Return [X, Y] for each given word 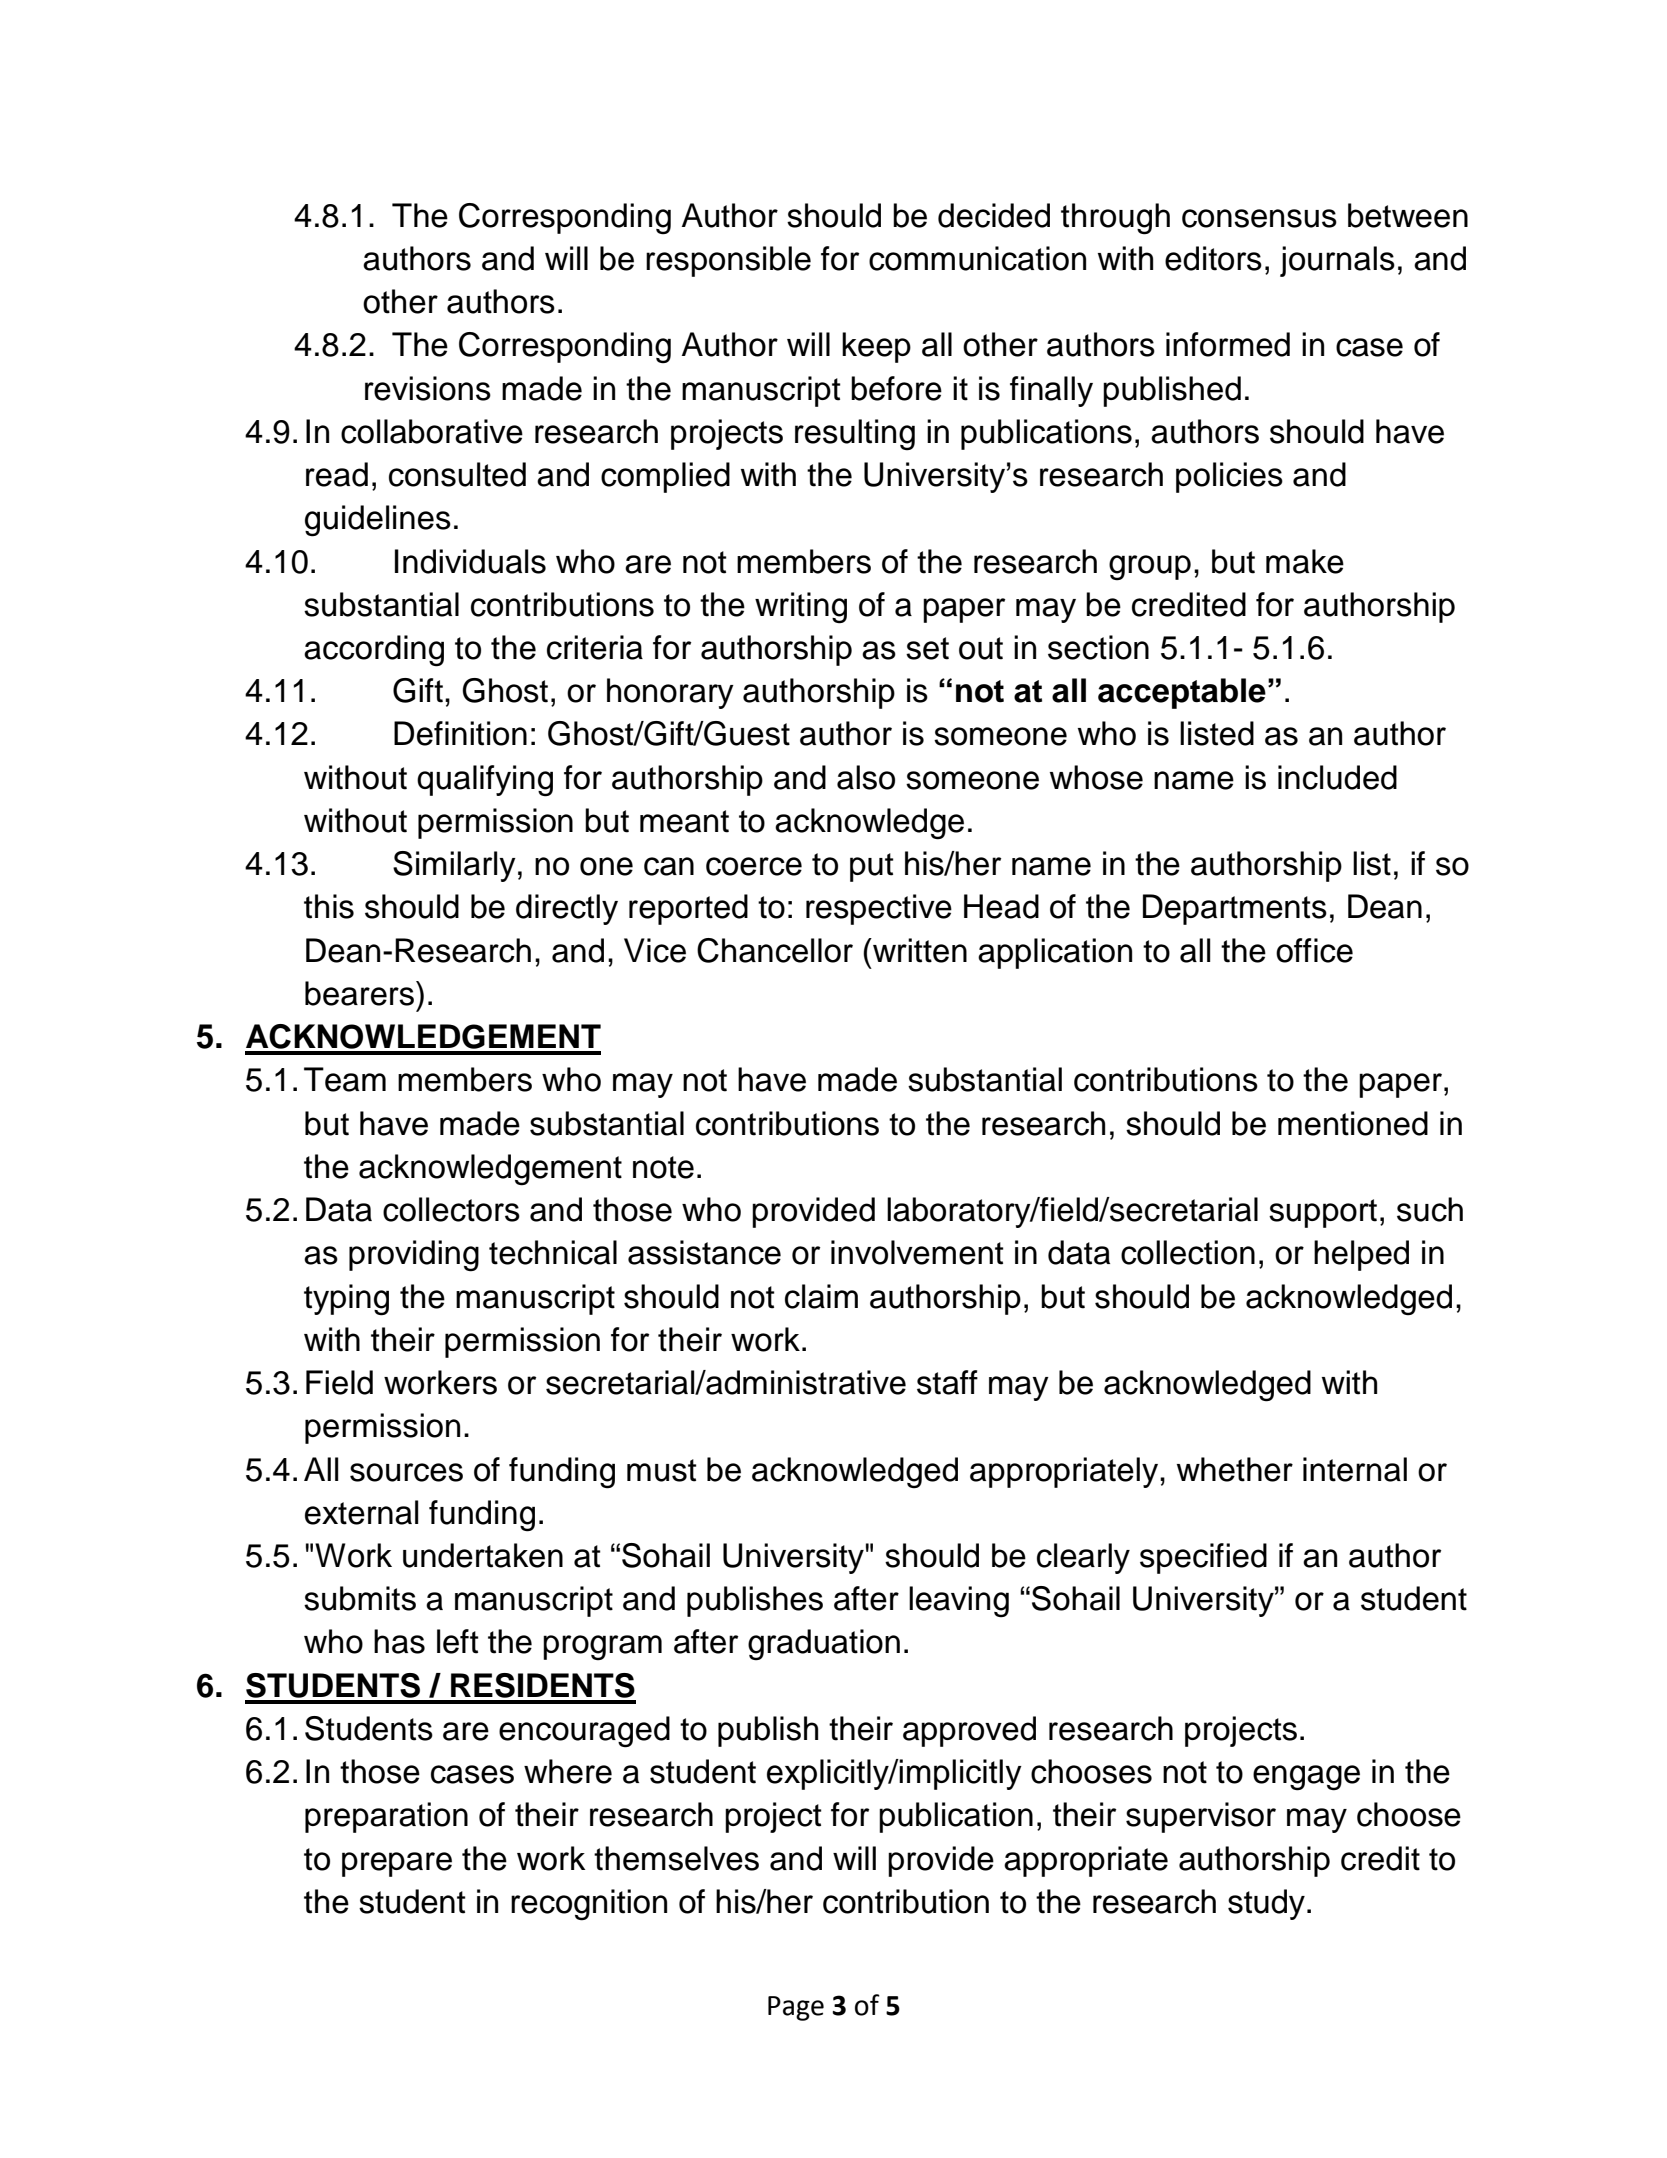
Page [796, 2008]
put [872, 867]
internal [1355, 1469]
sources [406, 1472]
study [1266, 1904]
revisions [428, 388]
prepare [397, 1864]
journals [1337, 261]
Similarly [454, 866]
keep [876, 347]
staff [947, 1382]
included [1337, 777]
